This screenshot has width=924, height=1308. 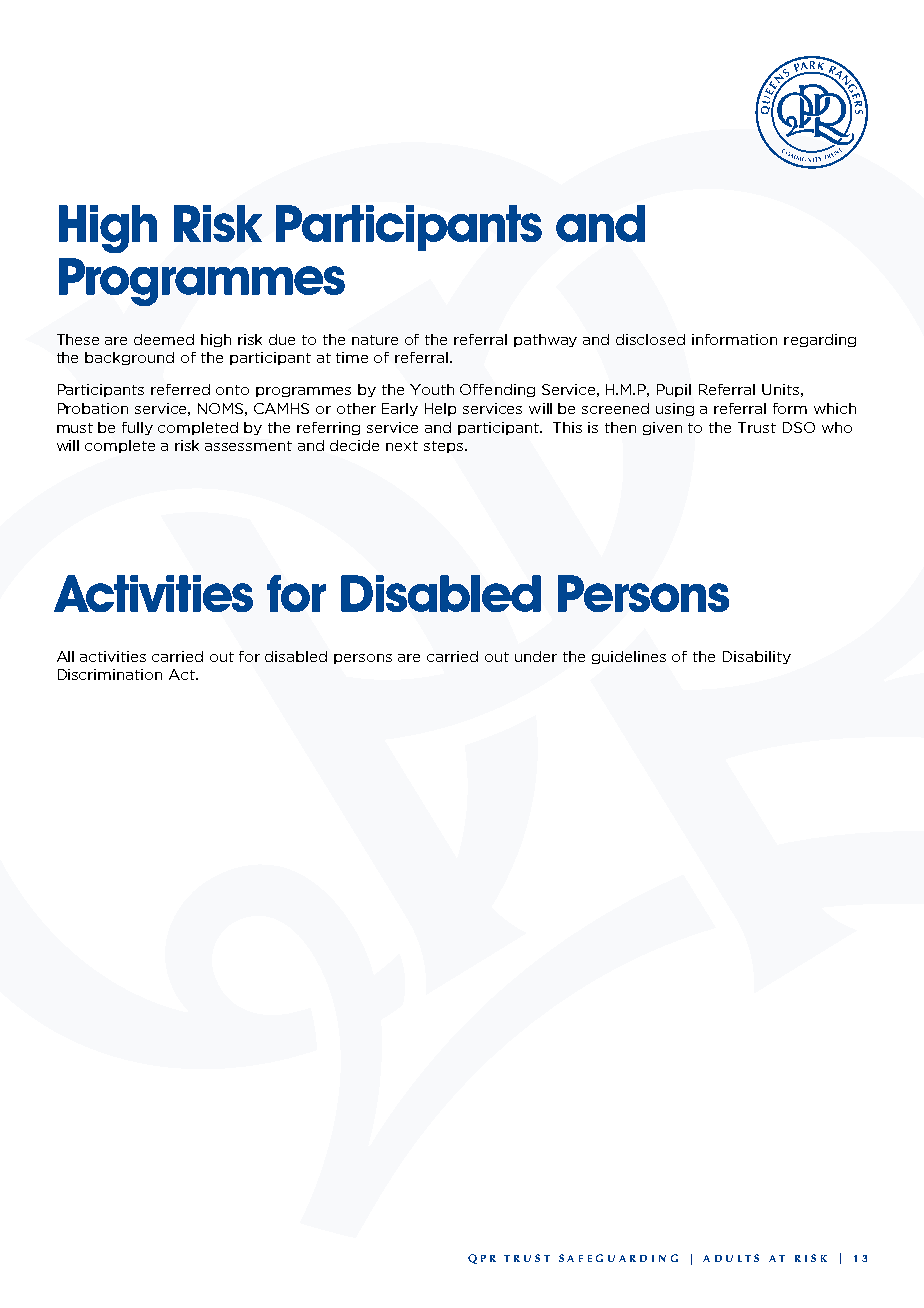 What do you see at coordinates (799, 427) in the screenshot?
I see `DSO` at bounding box center [799, 427].
